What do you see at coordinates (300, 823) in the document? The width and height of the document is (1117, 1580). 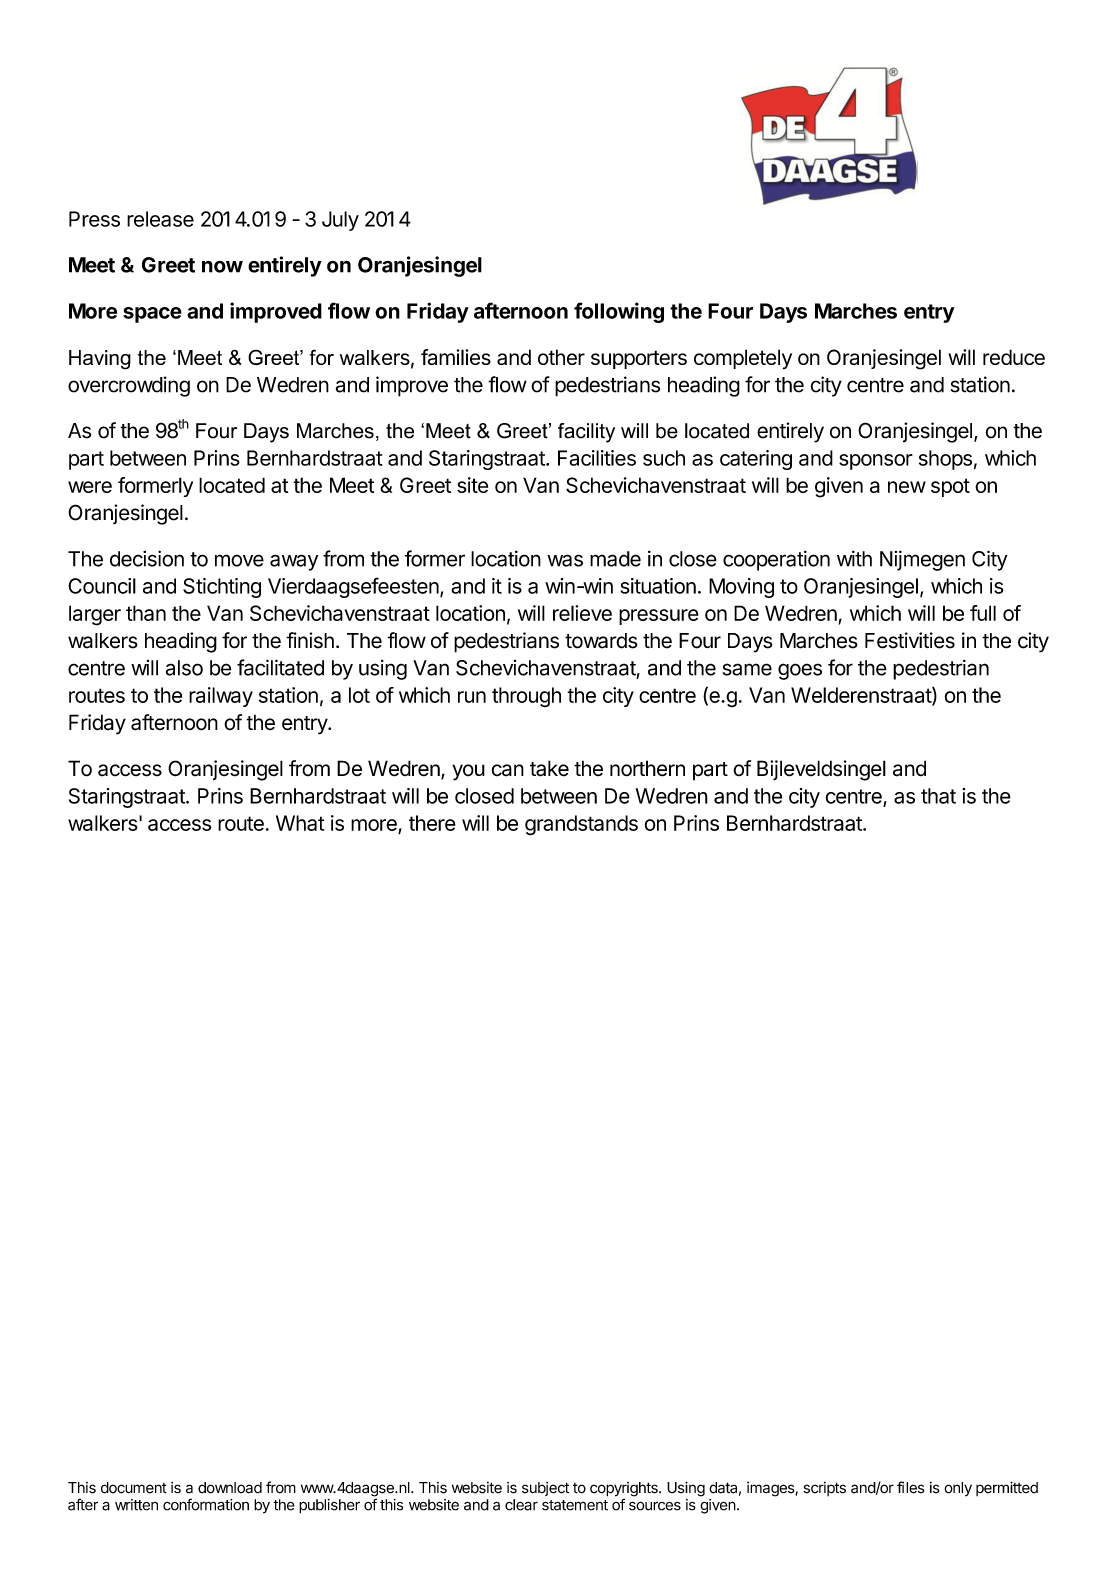 I see `What` at bounding box center [300, 823].
